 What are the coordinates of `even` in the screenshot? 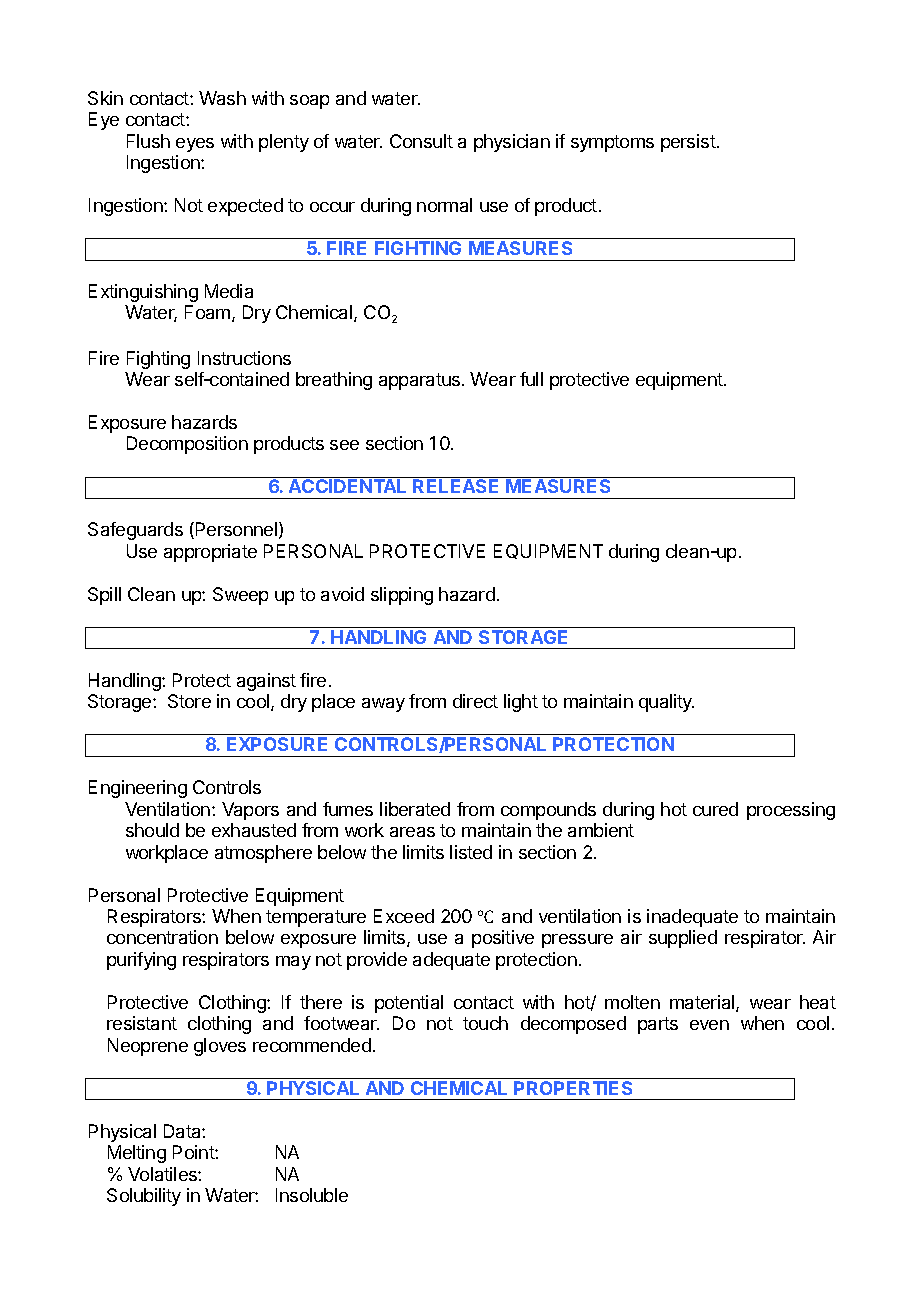 It's located at (709, 1025).
